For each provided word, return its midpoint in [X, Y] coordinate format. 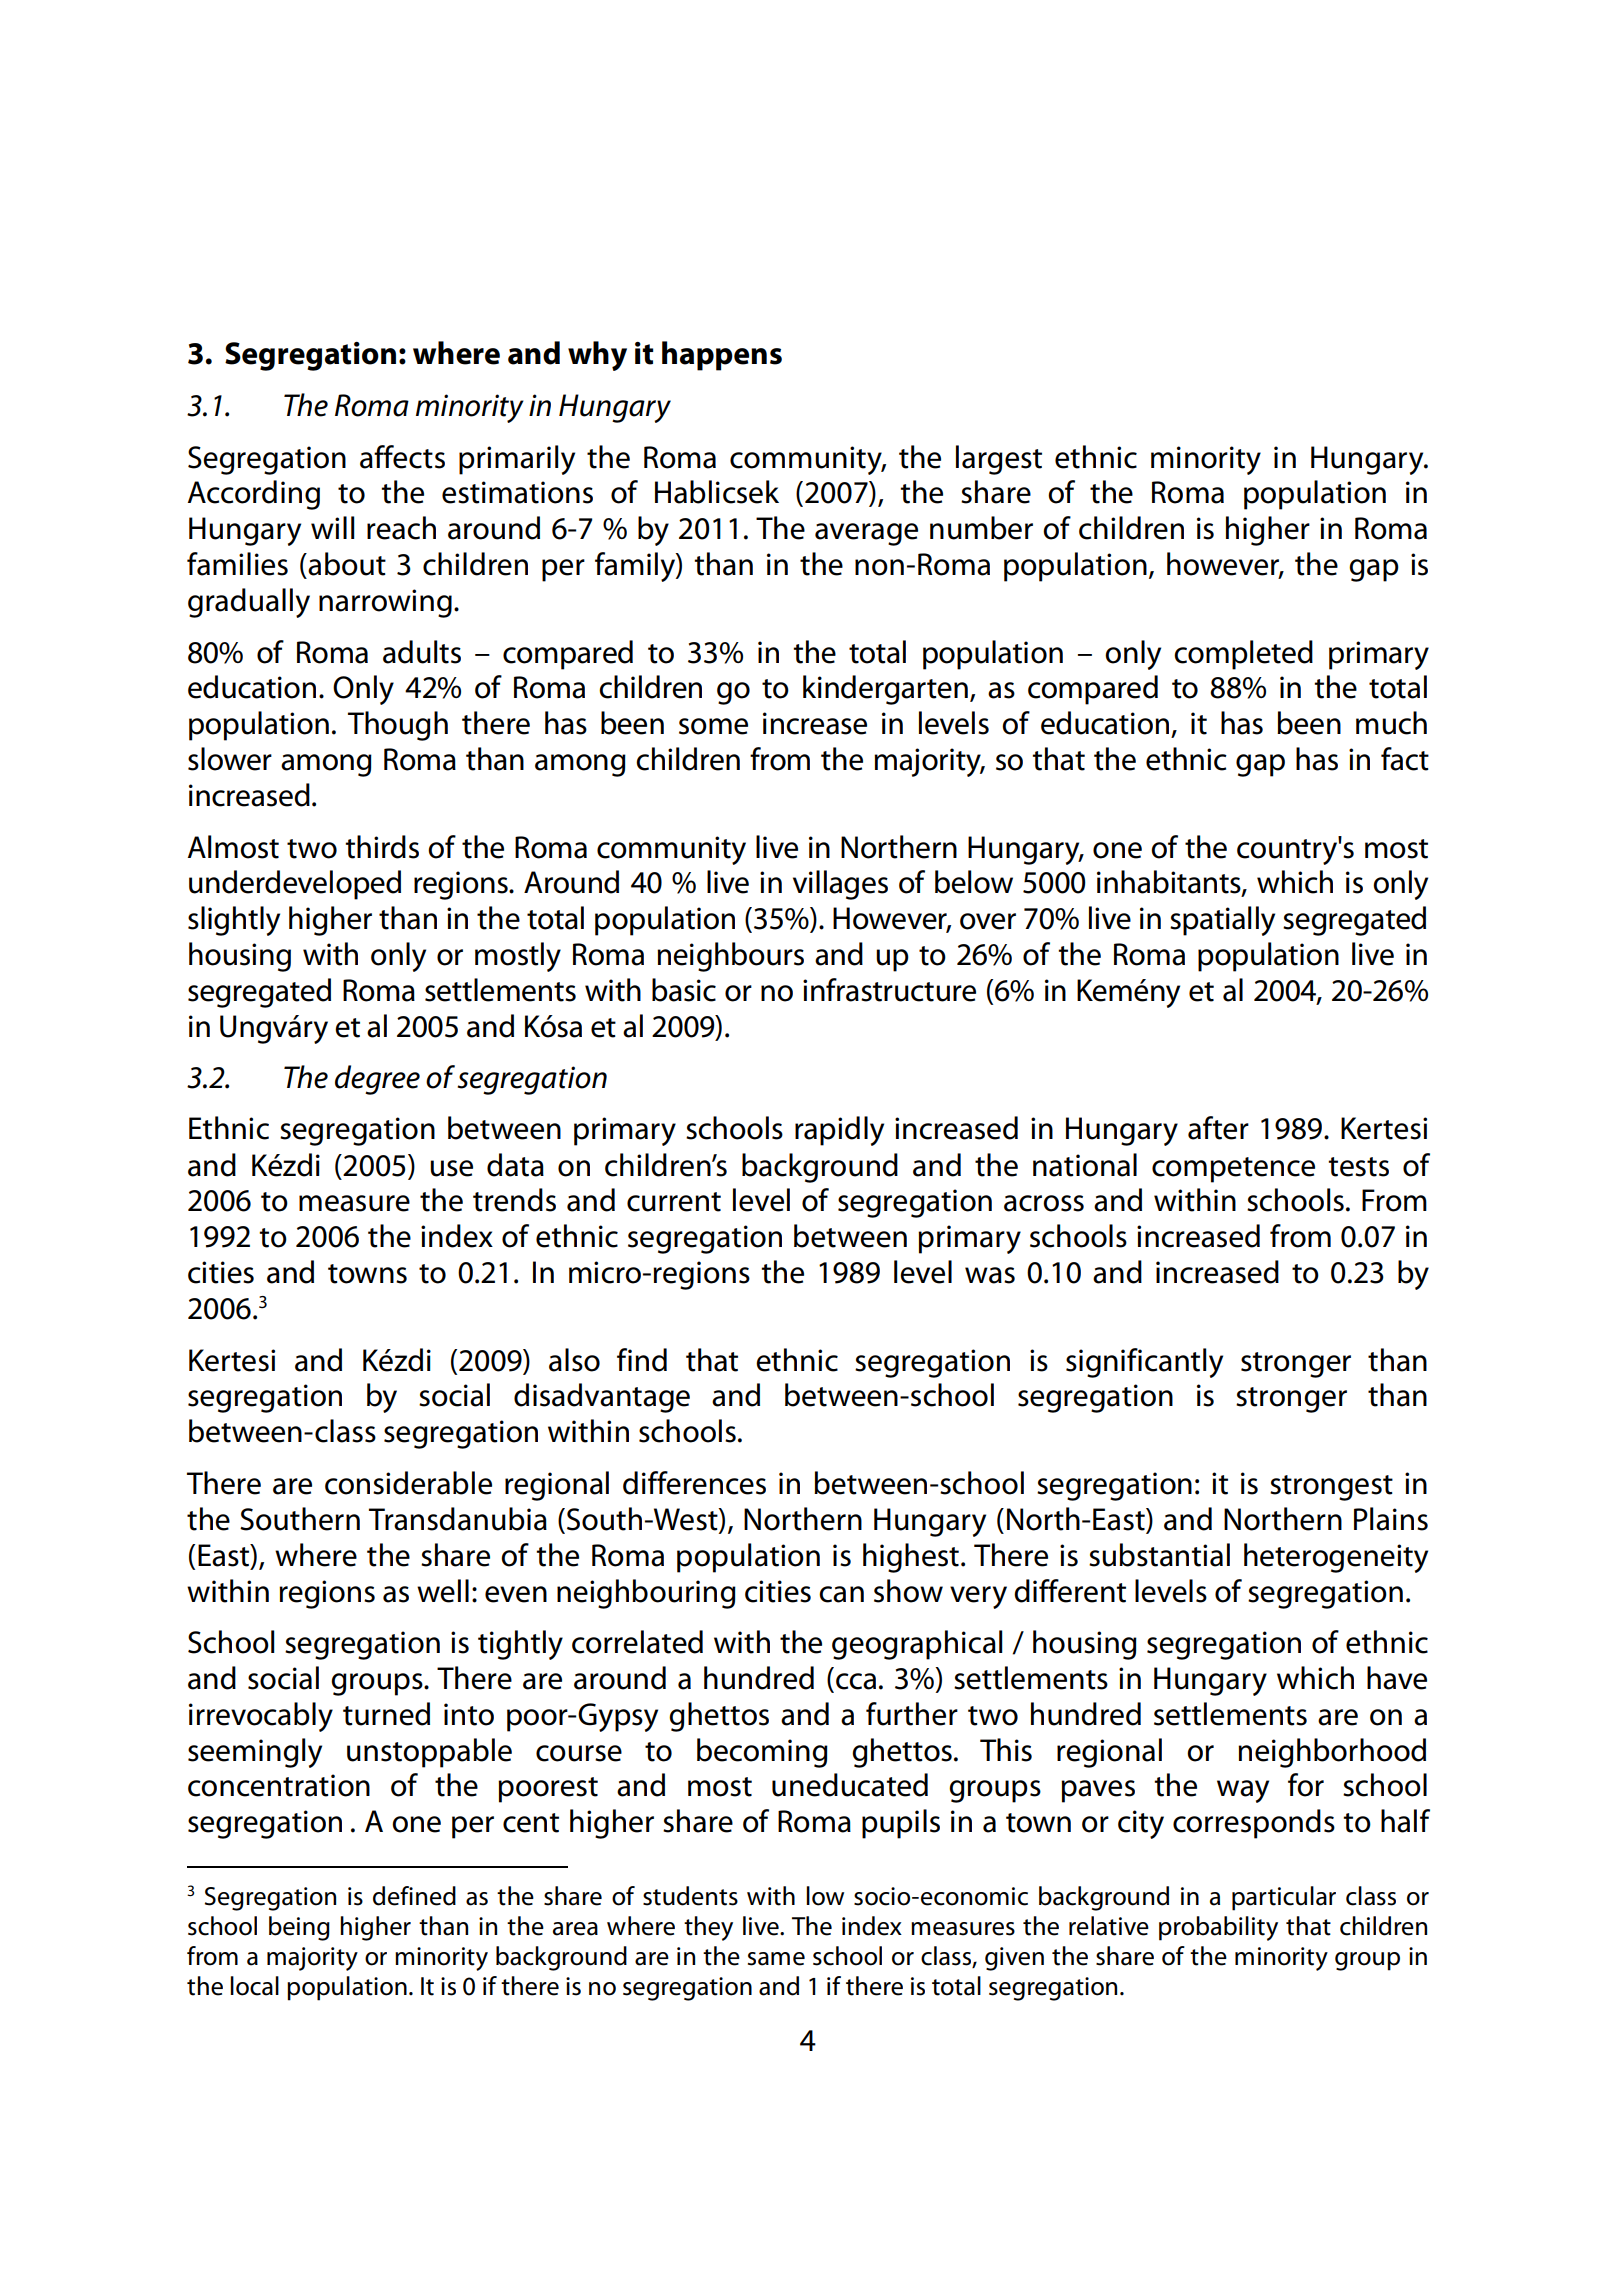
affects [402, 457]
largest [999, 460]
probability [1218, 1928]
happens [722, 356]
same [776, 1959]
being [299, 1928]
